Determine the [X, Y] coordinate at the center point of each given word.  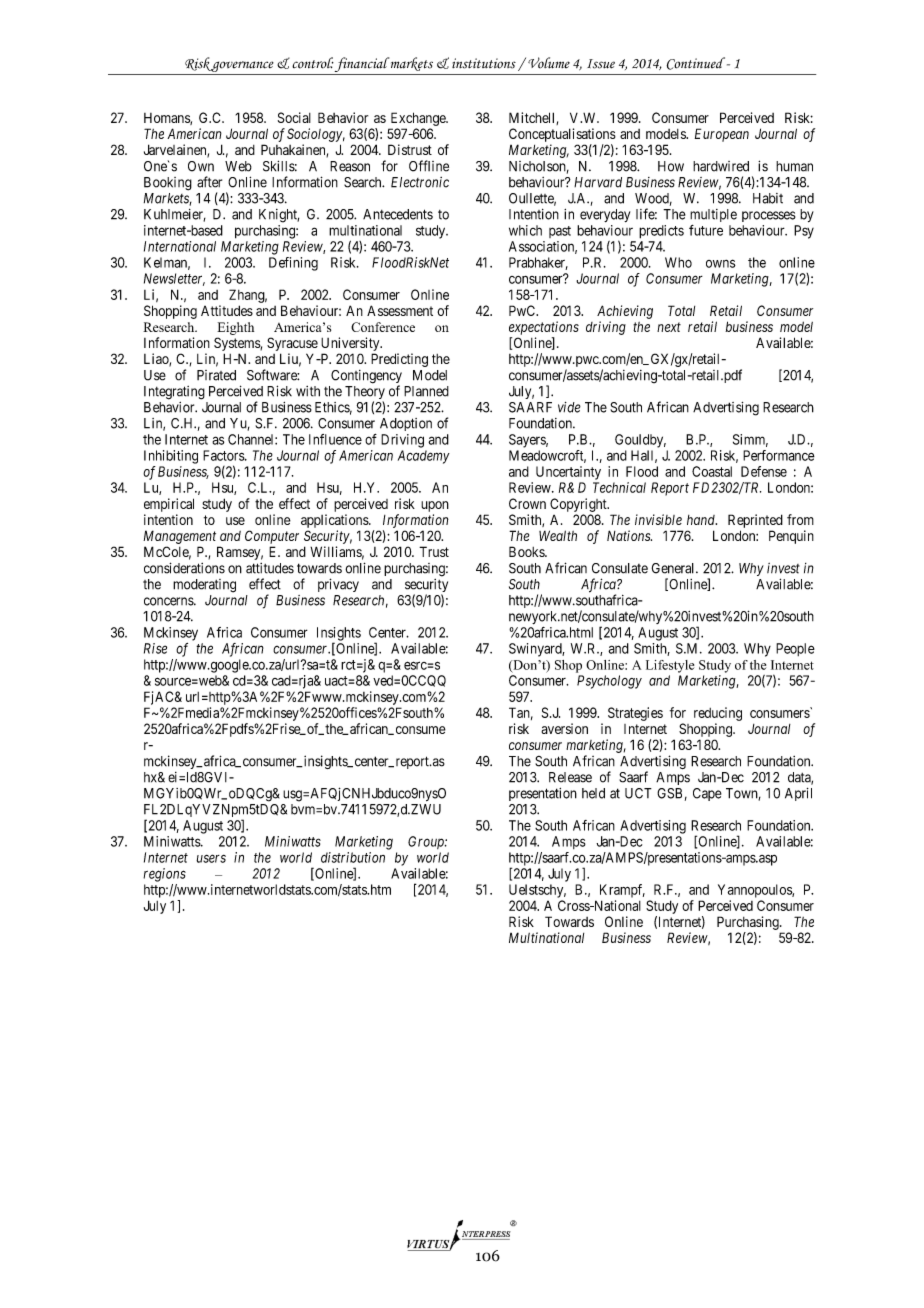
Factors [224, 455]
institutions [484, 63]
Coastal [712, 471]
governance [243, 68]
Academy [424, 457]
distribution [353, 857]
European [722, 135]
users [211, 858]
